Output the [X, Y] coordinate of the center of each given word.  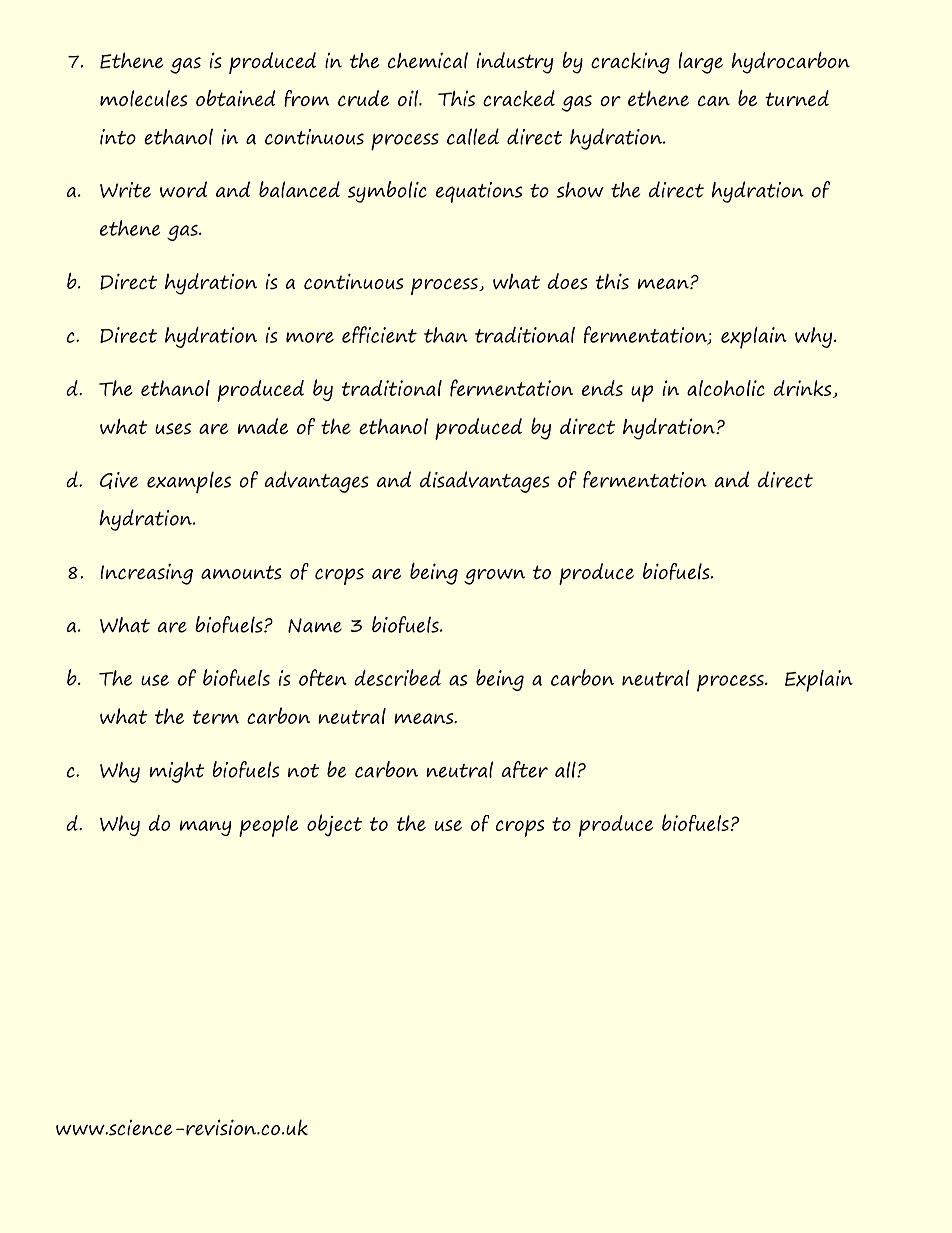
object [334, 825]
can [714, 101]
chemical [428, 60]
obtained [236, 98]
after [525, 769]
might [176, 772]
